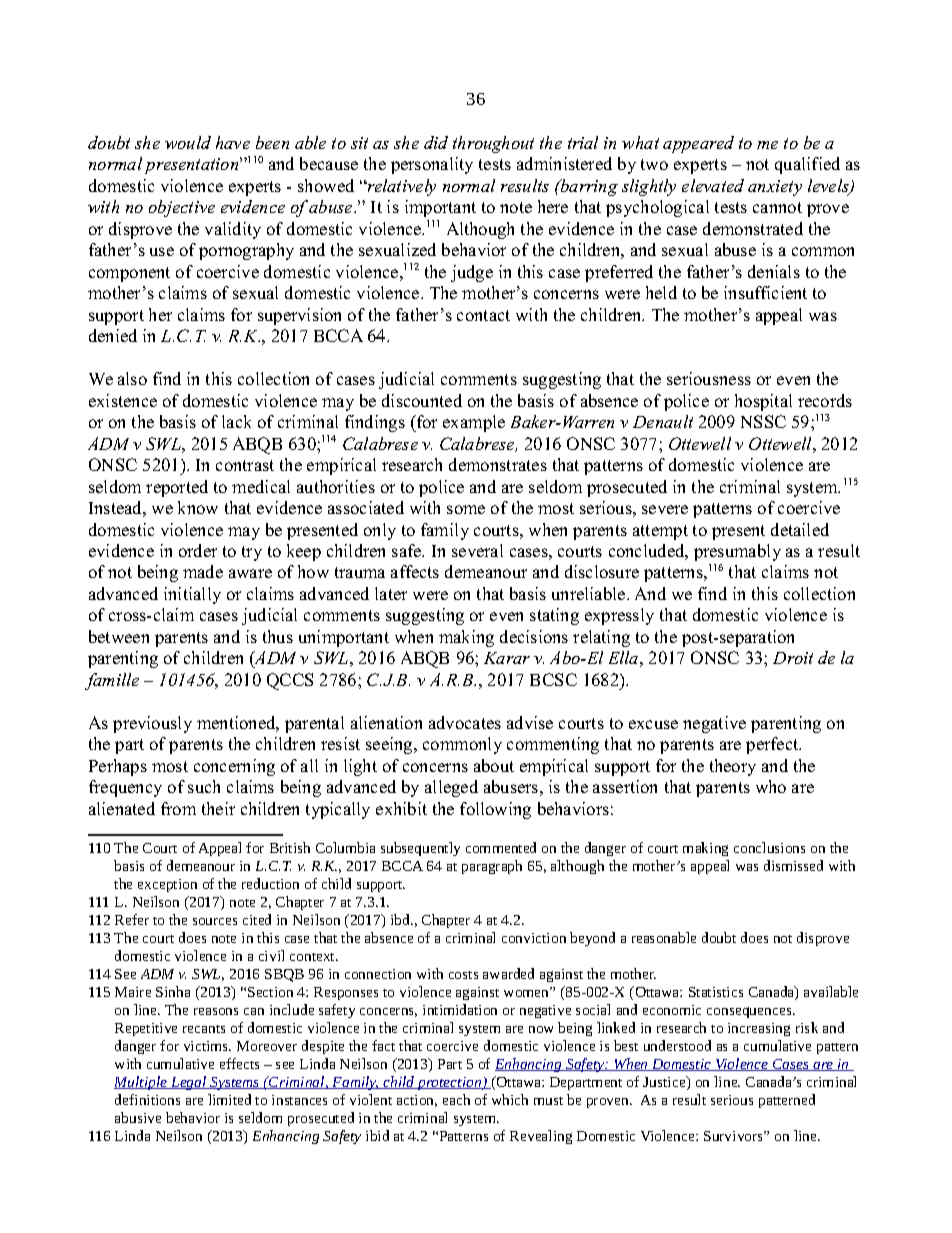 The height and width of the page is (1233, 952). Describe the element at coordinates (477, 550) in the page. I see `several` at that location.
